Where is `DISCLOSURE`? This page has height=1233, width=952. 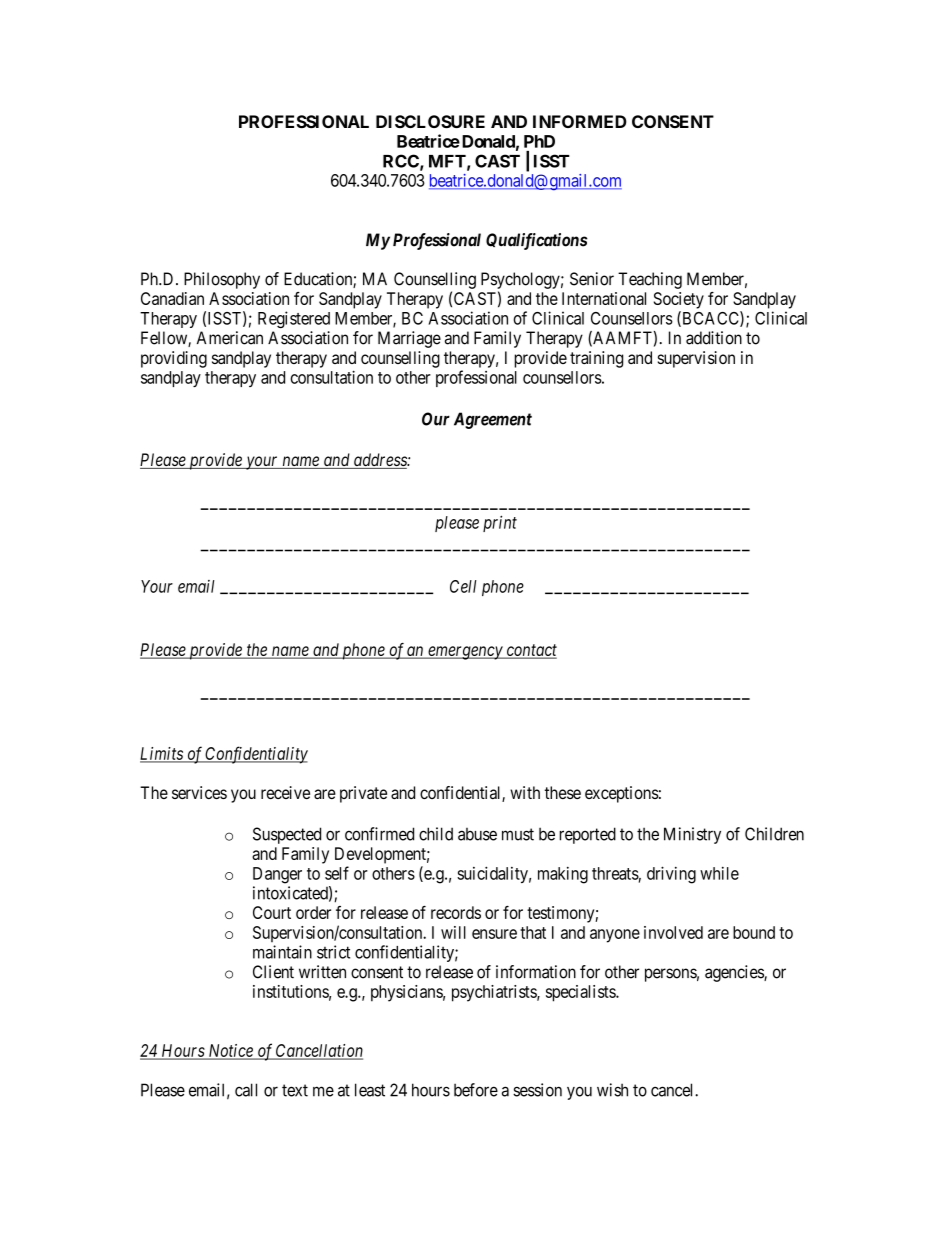
DISCLOSURE is located at coordinates (430, 121).
